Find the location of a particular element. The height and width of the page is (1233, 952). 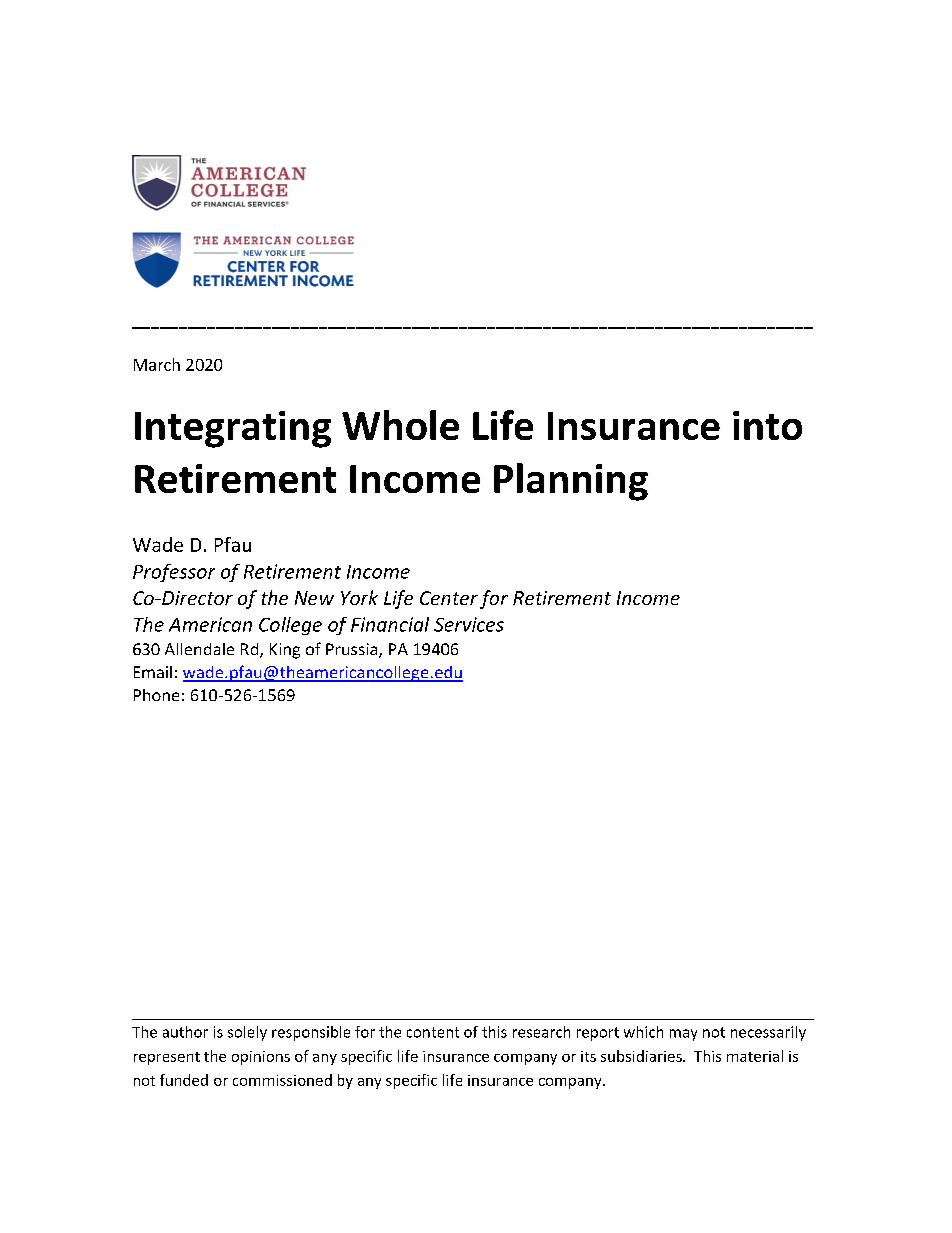

Integrating is located at coordinates (233, 429).
